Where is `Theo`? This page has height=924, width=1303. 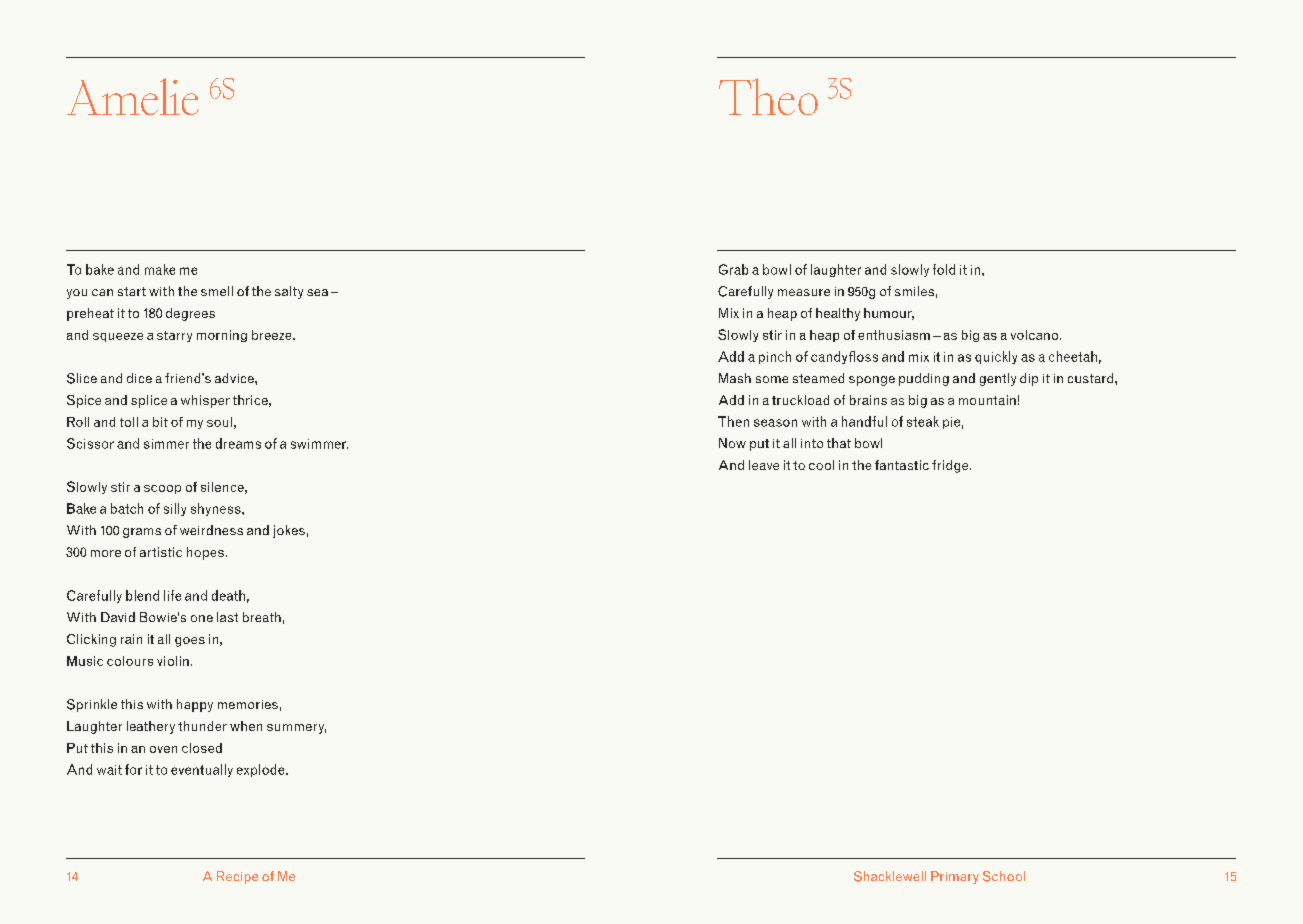 Theo is located at coordinates (768, 96).
